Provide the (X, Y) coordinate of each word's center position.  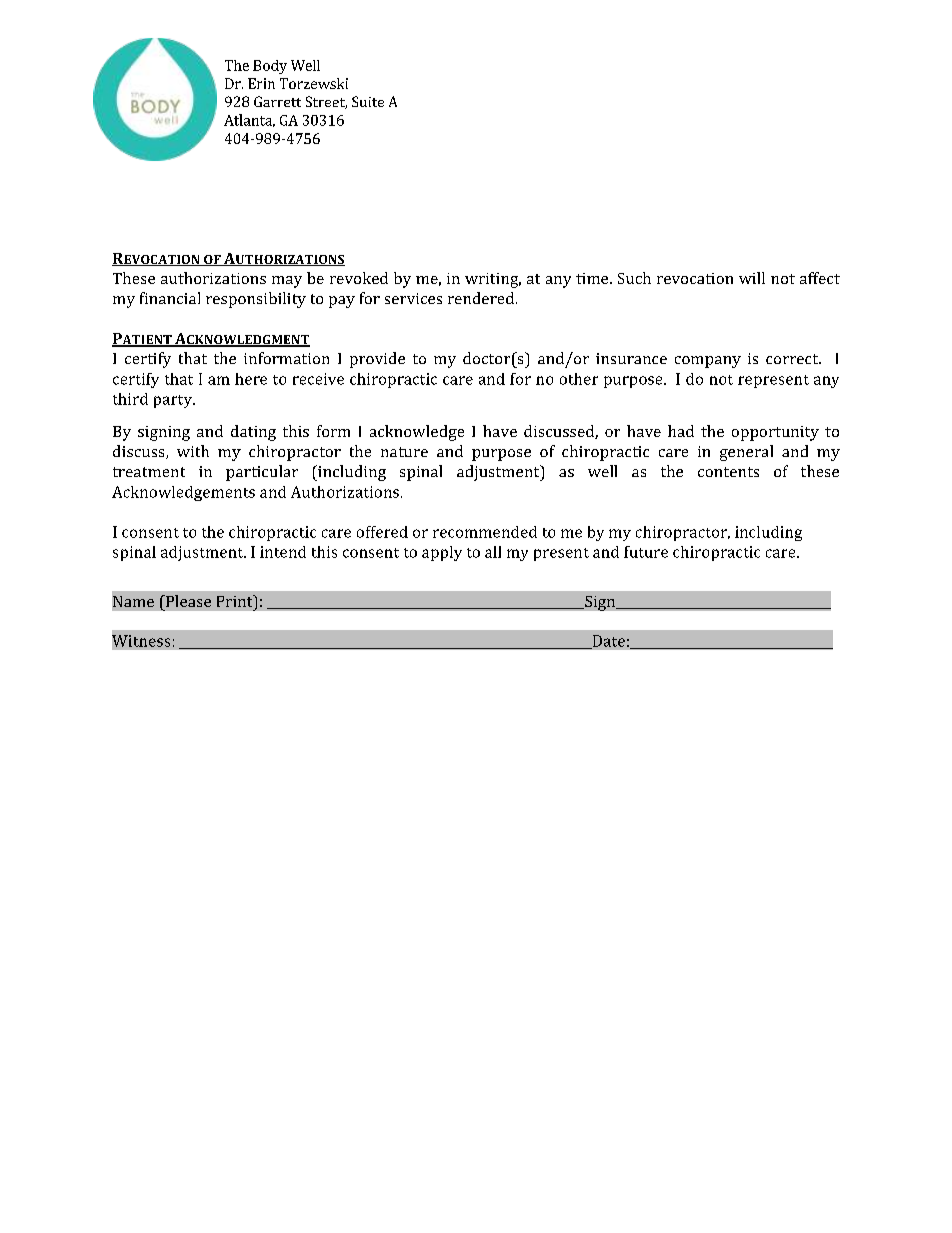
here (251, 379)
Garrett (277, 101)
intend (283, 552)
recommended (485, 532)
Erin (261, 83)
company (708, 362)
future (646, 552)
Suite (368, 101)
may (287, 282)
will (752, 278)
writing (493, 280)
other (579, 379)
